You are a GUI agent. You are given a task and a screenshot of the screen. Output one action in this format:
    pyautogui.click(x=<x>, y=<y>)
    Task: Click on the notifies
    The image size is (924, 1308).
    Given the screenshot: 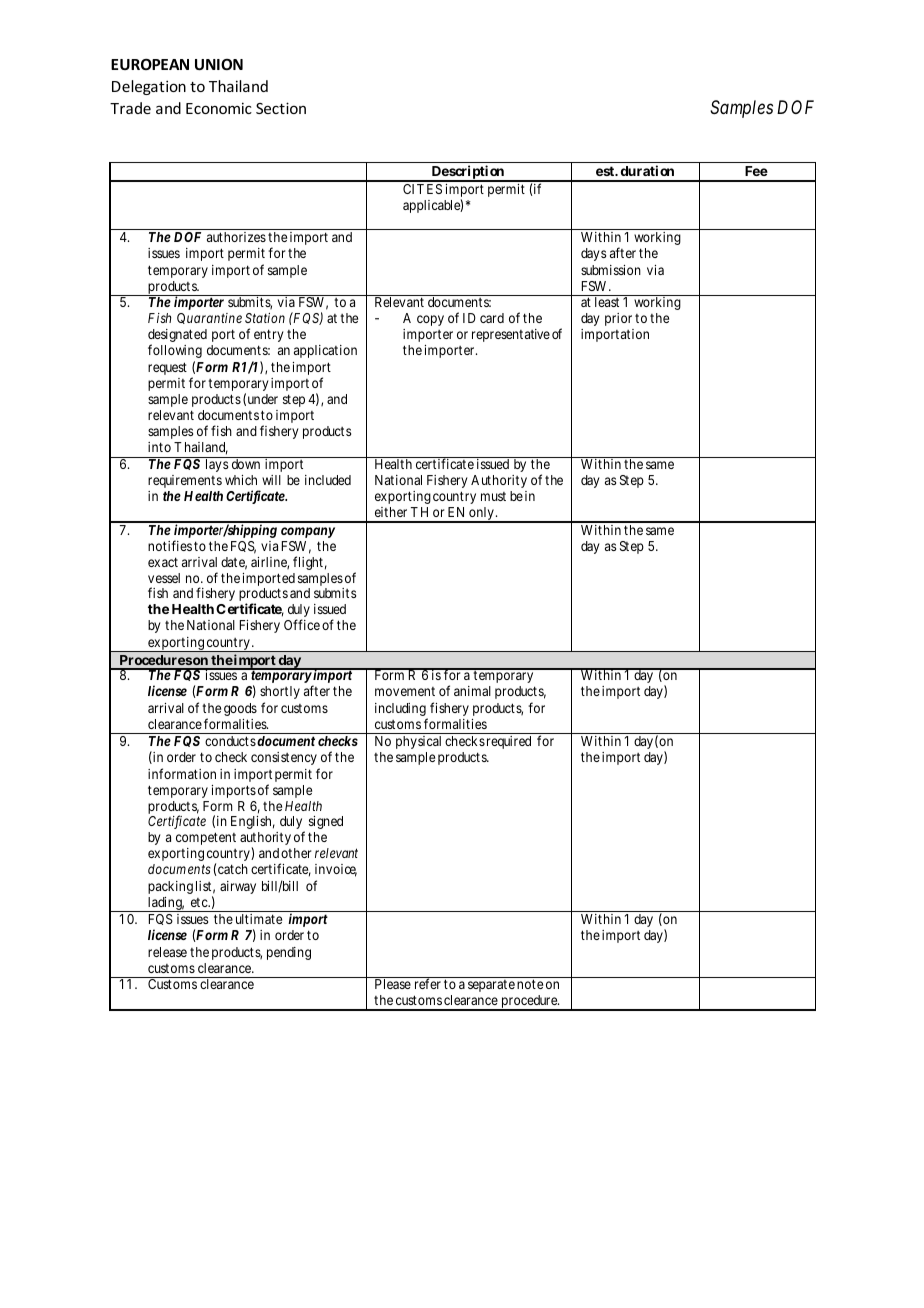 What is the action you would take?
    pyautogui.click(x=170, y=545)
